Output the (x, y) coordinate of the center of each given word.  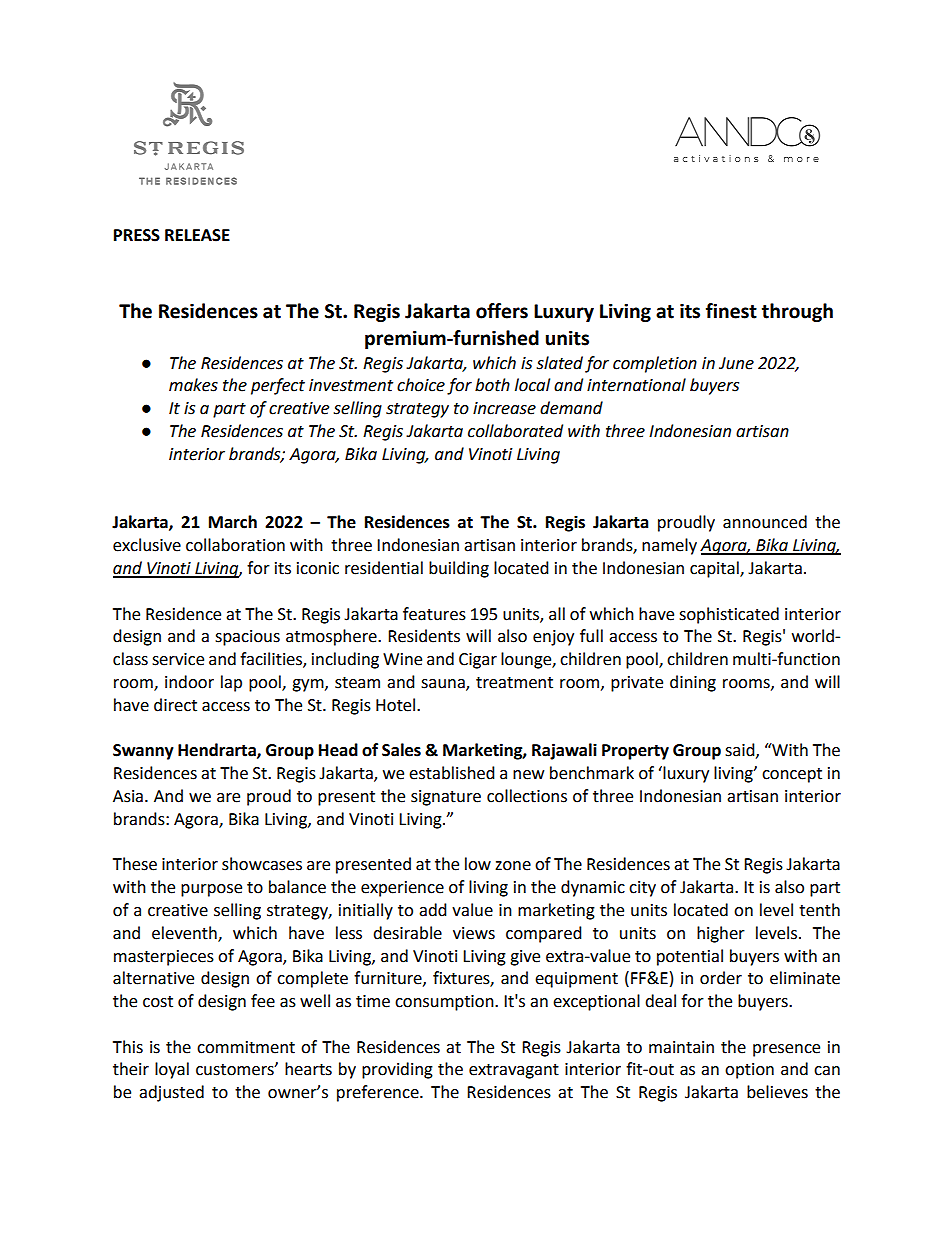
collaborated (515, 431)
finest (731, 311)
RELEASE (197, 235)
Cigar (478, 661)
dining (693, 683)
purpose (211, 890)
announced (765, 522)
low (478, 864)
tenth (819, 910)
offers (502, 311)
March (233, 522)
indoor (189, 682)
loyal (172, 1070)
